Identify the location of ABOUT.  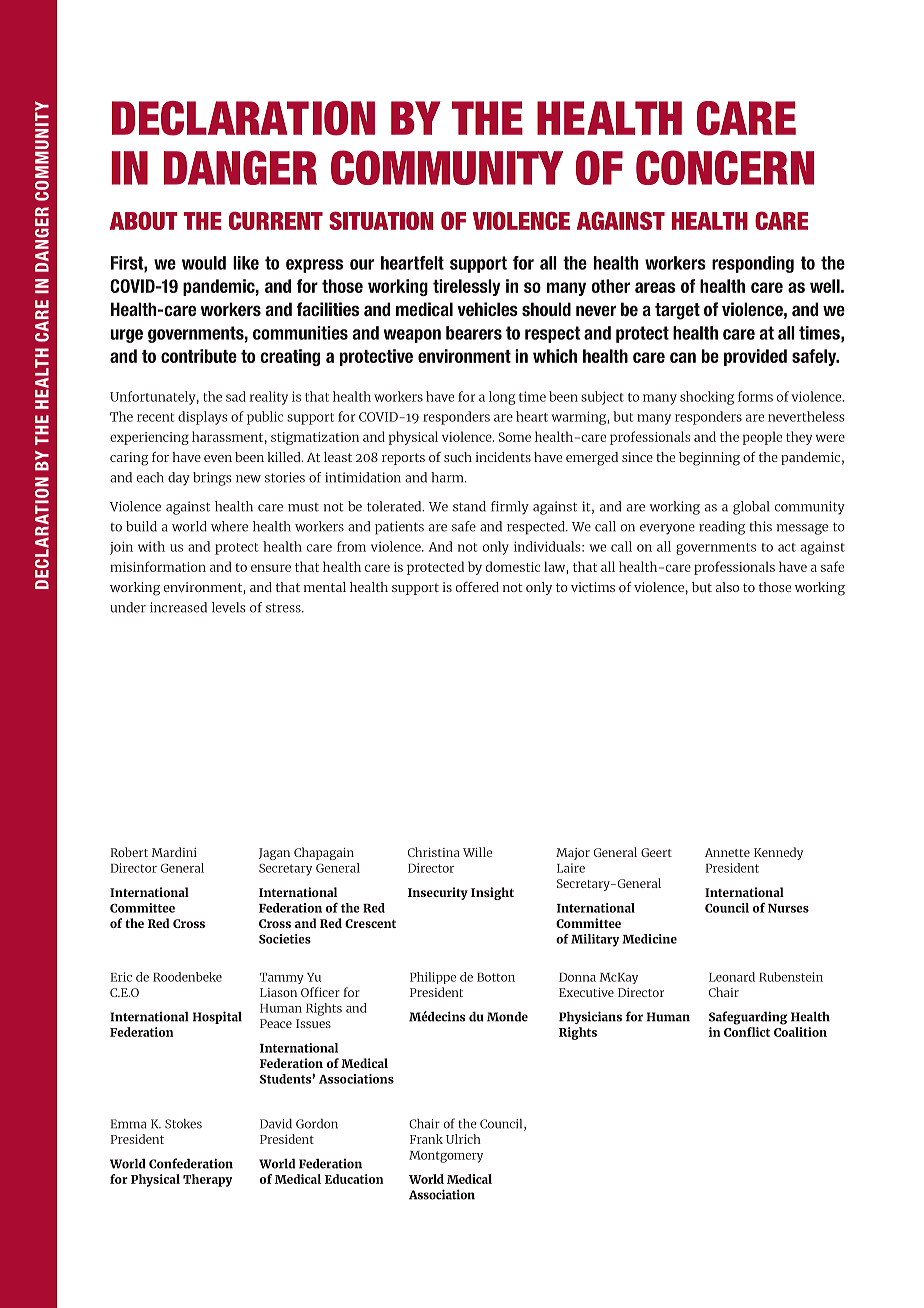
(143, 220).
